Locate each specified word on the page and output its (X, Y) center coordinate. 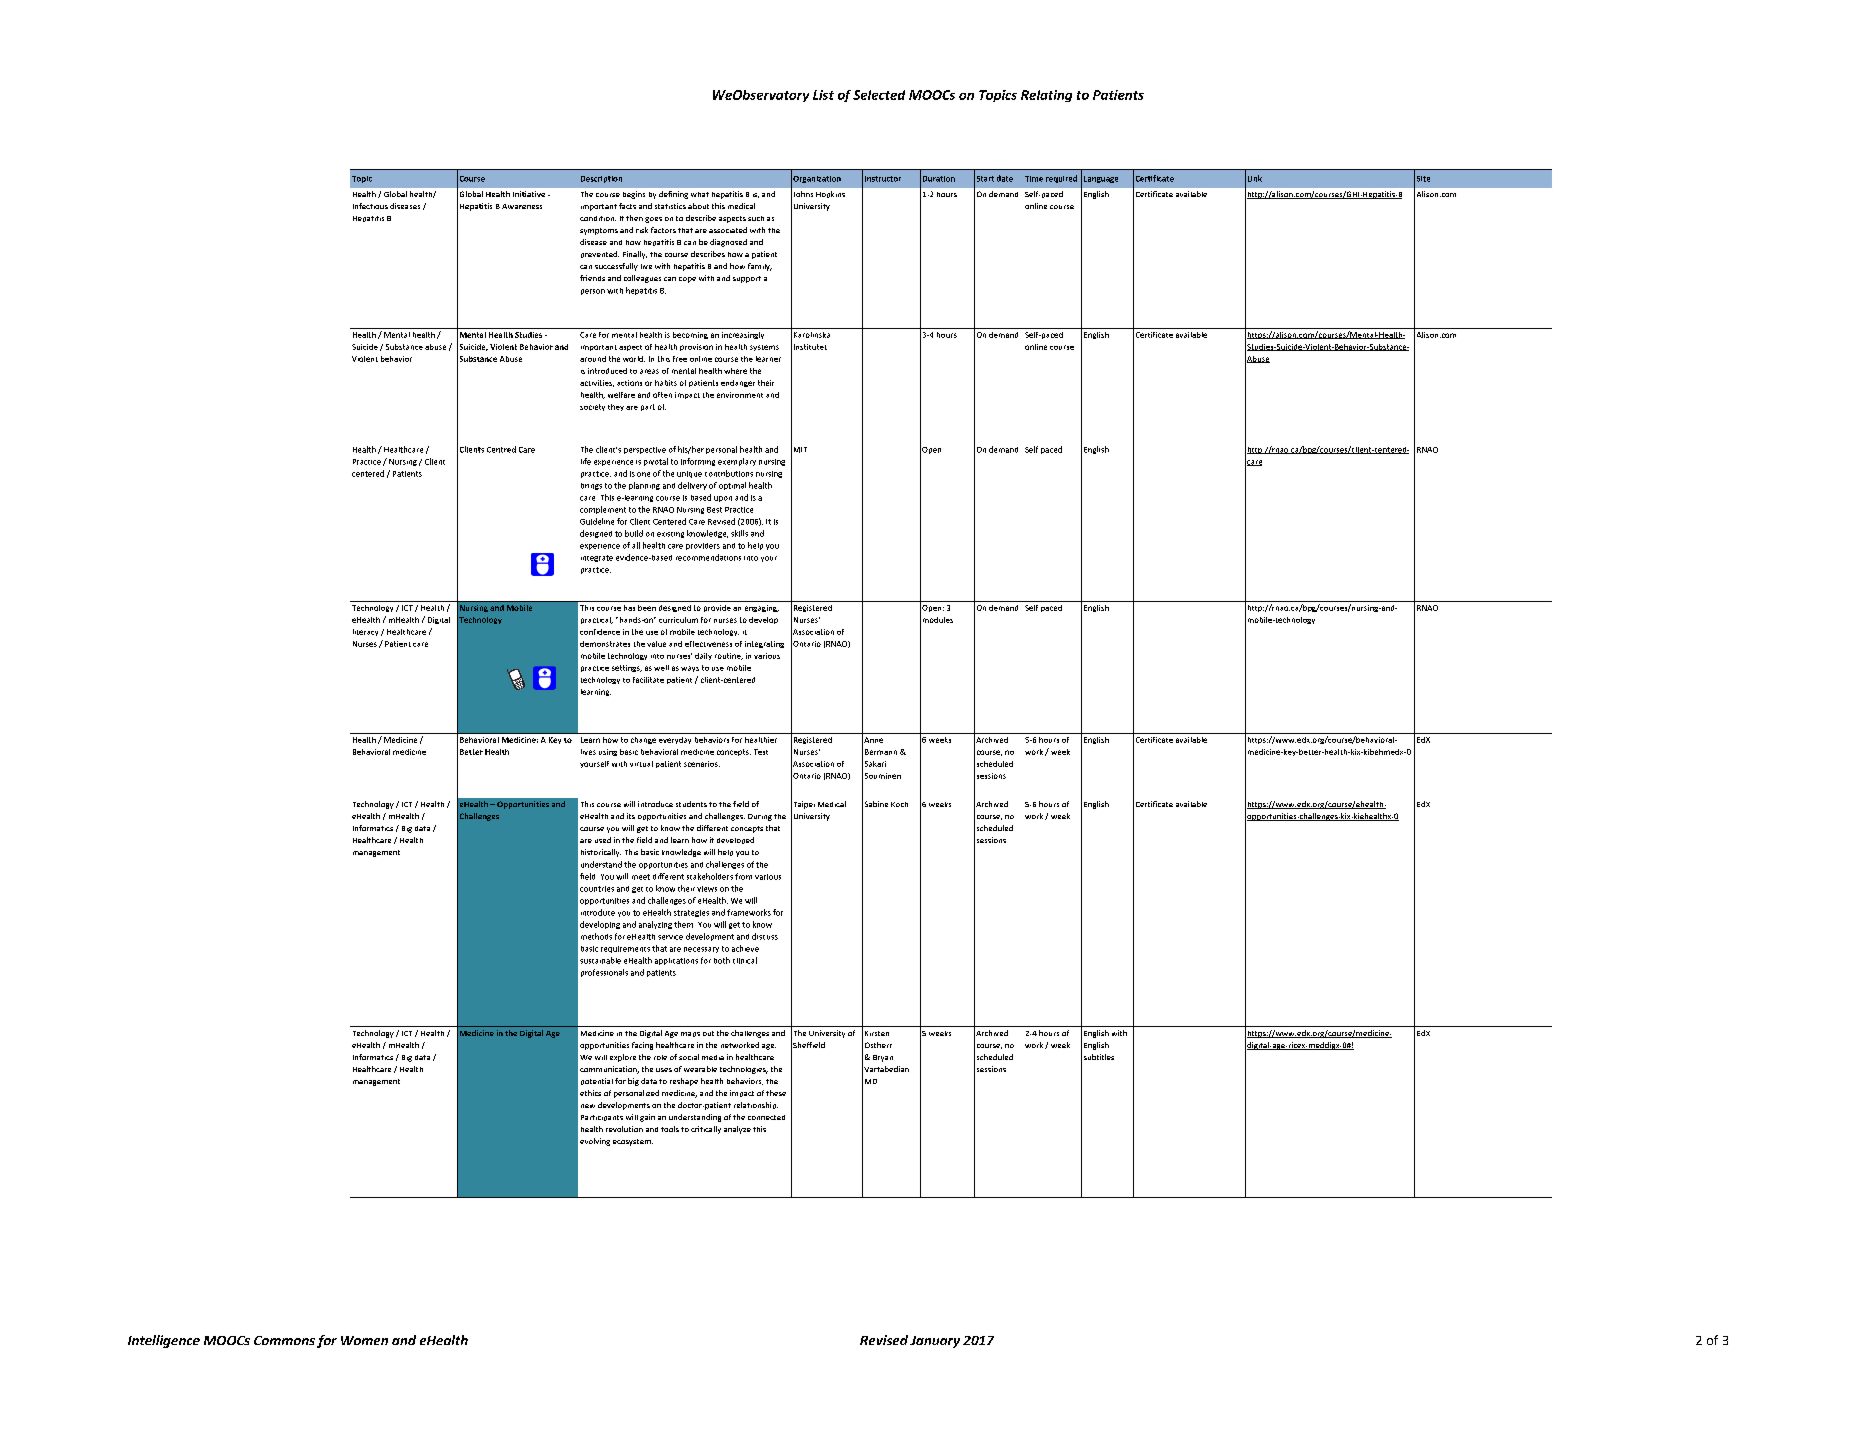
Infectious (370, 206)
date (1005, 178)
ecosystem (633, 1142)
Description (601, 179)
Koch (899, 804)
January (935, 1342)
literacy (365, 632)
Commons (284, 1340)
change (643, 740)
